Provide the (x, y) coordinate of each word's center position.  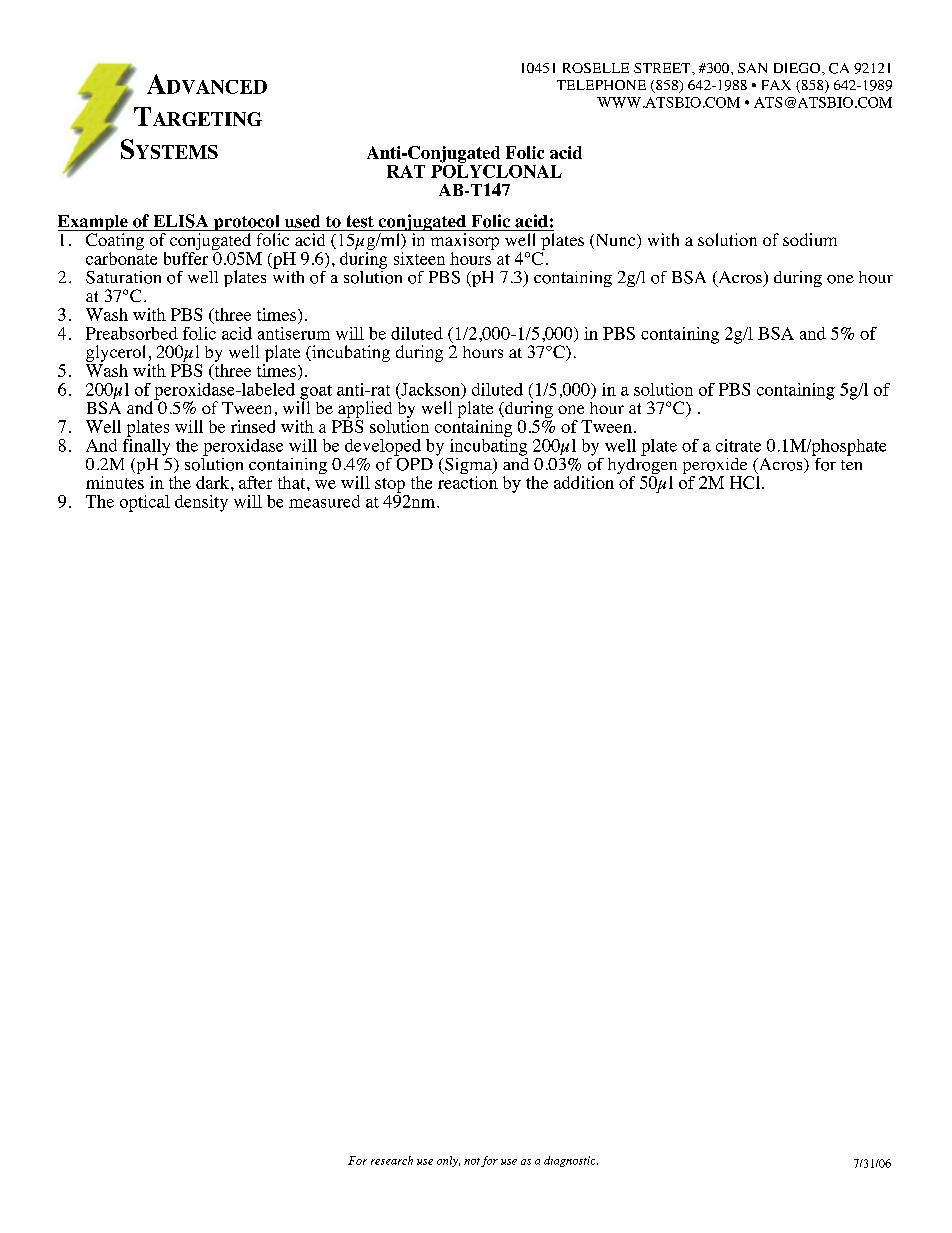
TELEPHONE (601, 85)
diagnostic (571, 1161)
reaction (468, 481)
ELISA (181, 221)
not (472, 1161)
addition (584, 482)
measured (324, 501)
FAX (776, 85)
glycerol (117, 355)
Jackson (431, 390)
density (201, 503)
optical (145, 503)
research (392, 1160)
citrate (738, 445)
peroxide (716, 467)
